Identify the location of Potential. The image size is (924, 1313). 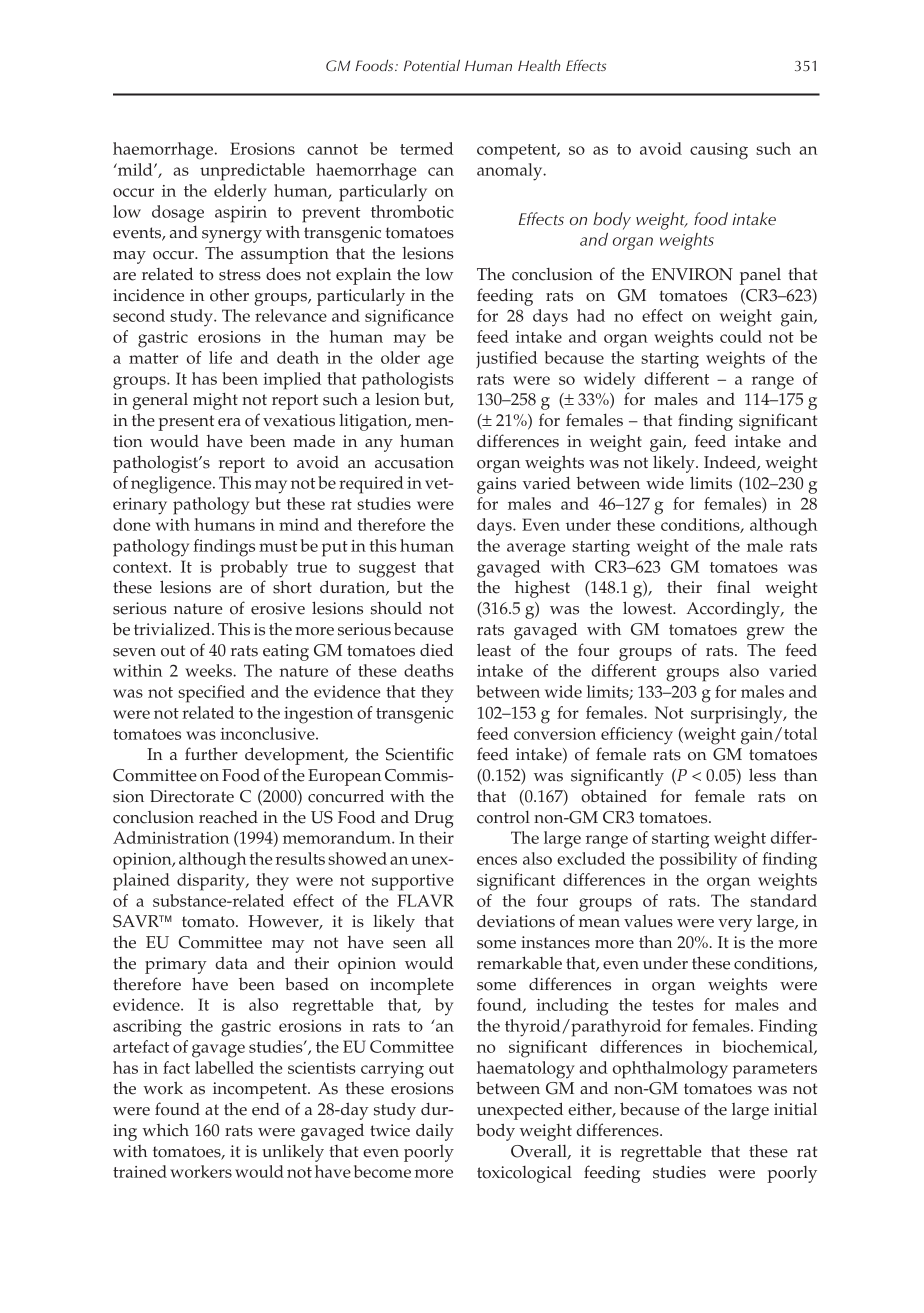
(432, 65).
